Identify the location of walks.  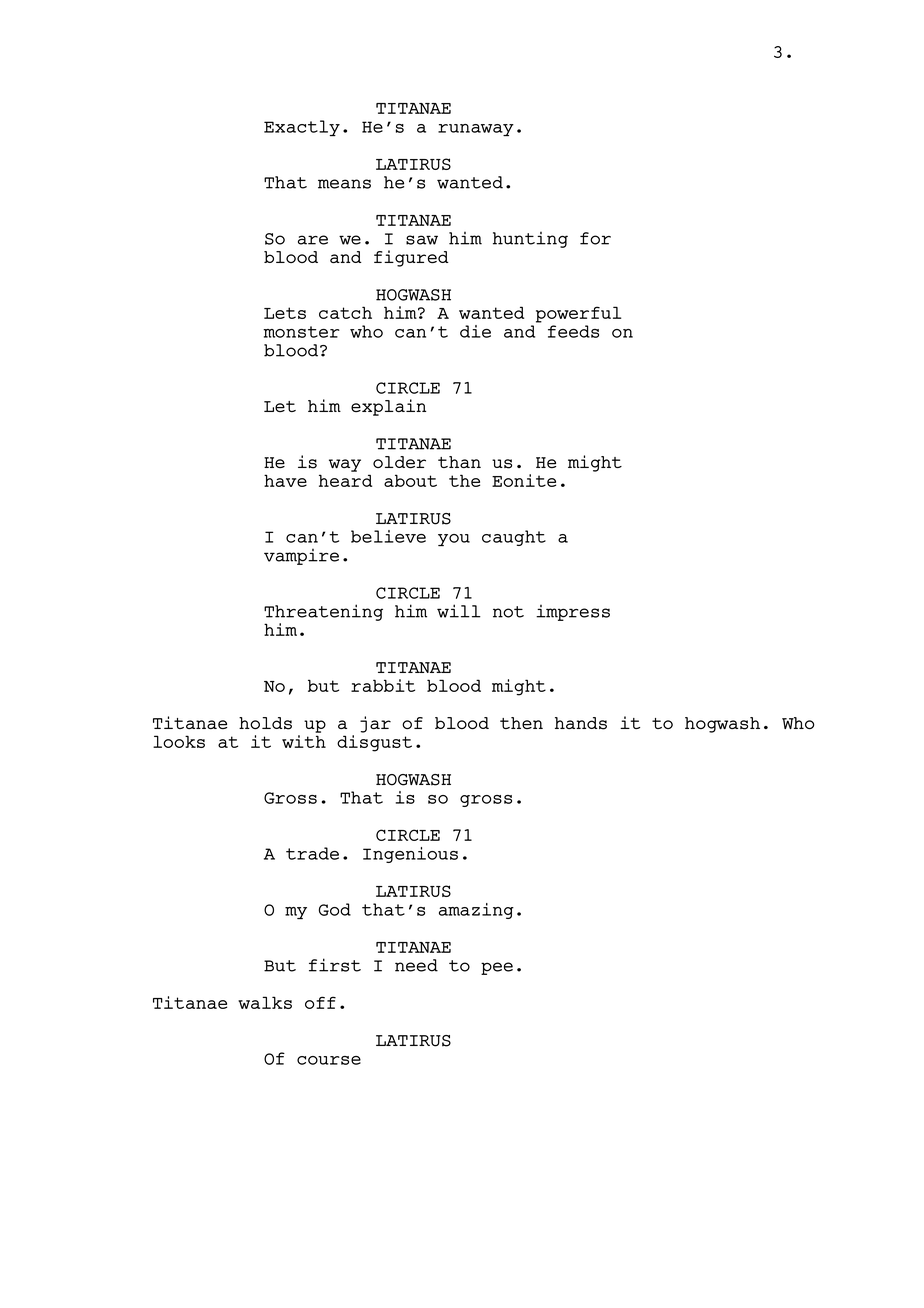
(265, 1002).
